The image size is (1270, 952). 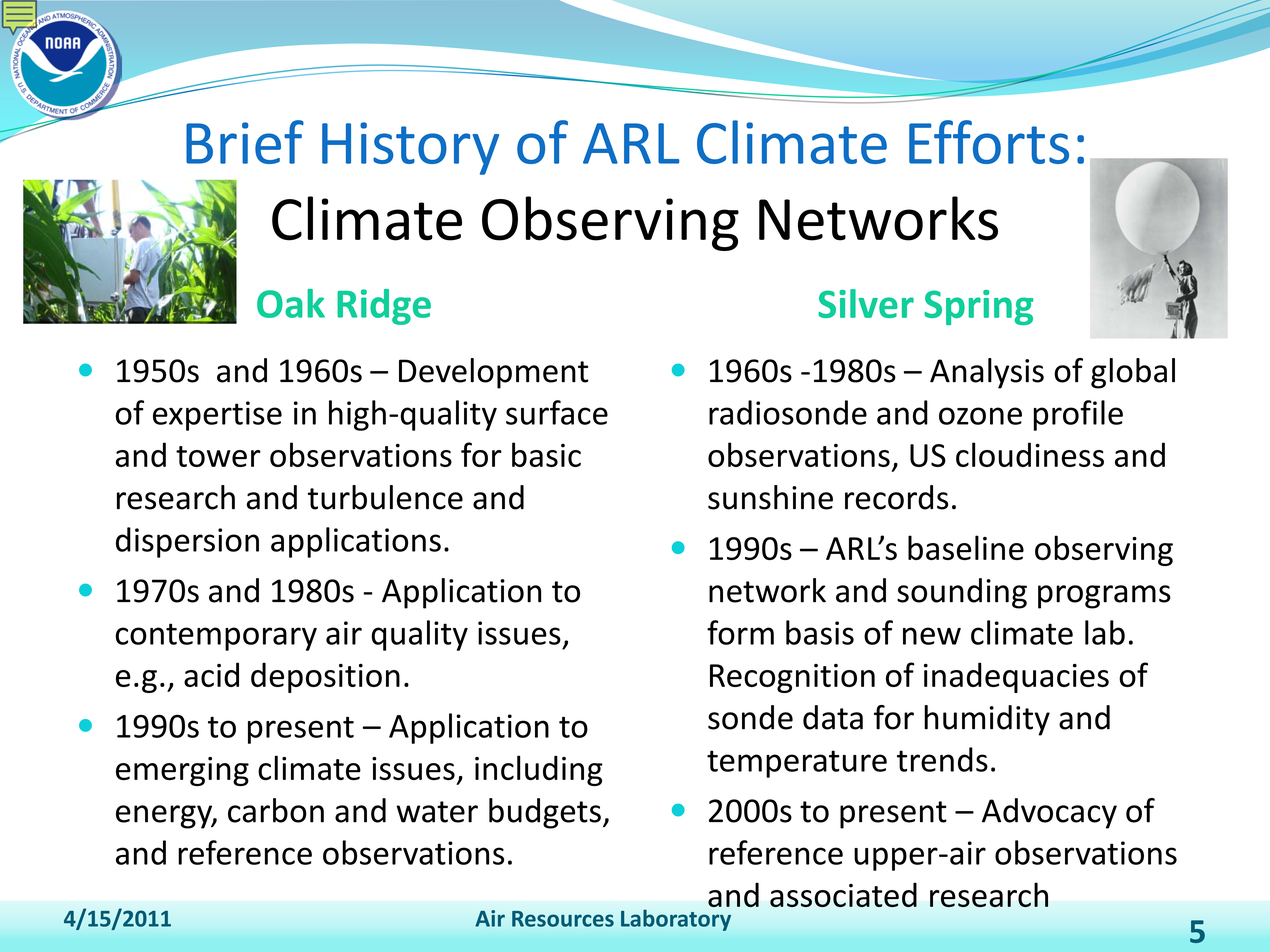 What do you see at coordinates (770, 497) in the page?
I see `sunshine` at bounding box center [770, 497].
